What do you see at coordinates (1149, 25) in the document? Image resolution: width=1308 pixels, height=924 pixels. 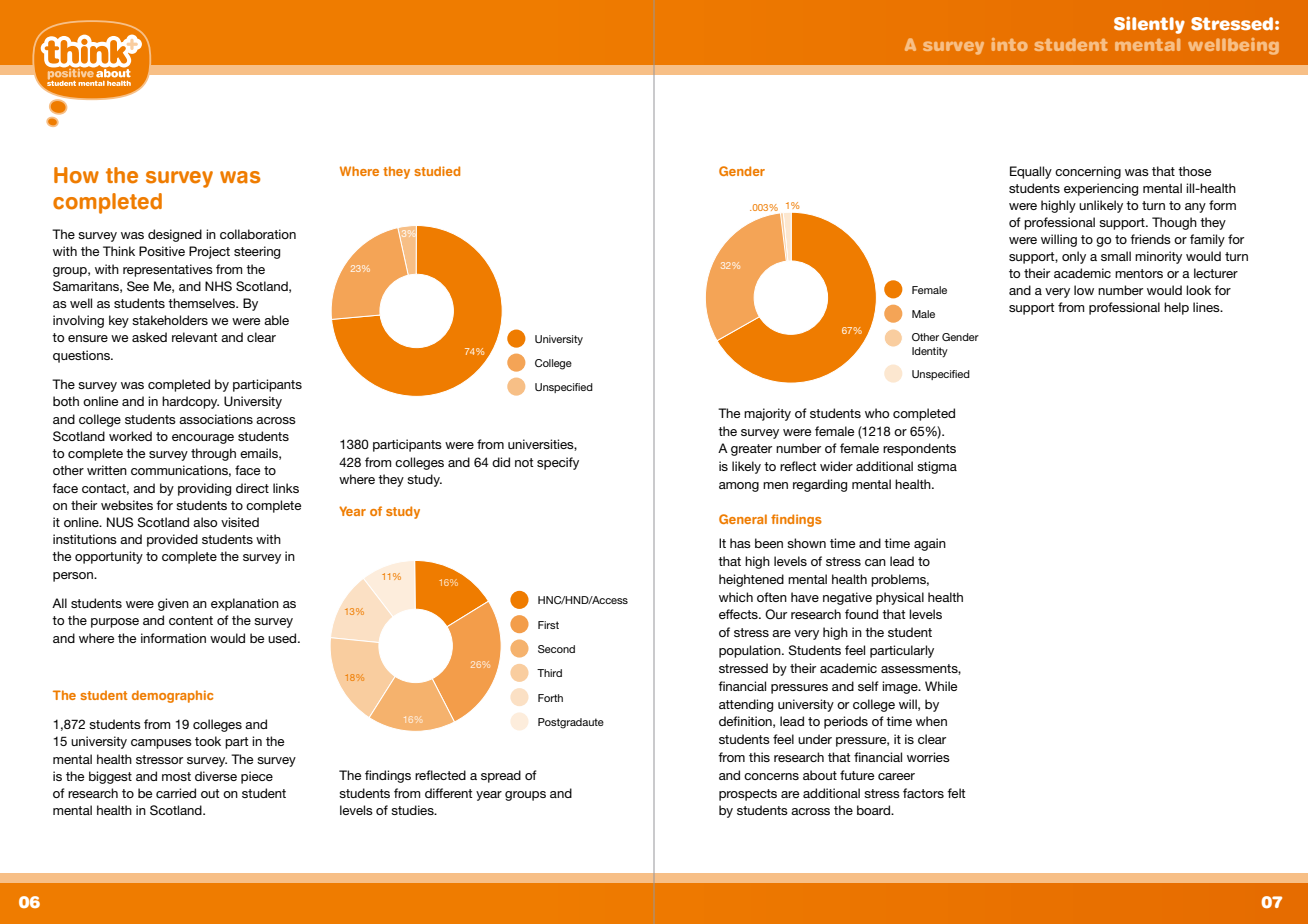 I see `Silently` at bounding box center [1149, 25].
